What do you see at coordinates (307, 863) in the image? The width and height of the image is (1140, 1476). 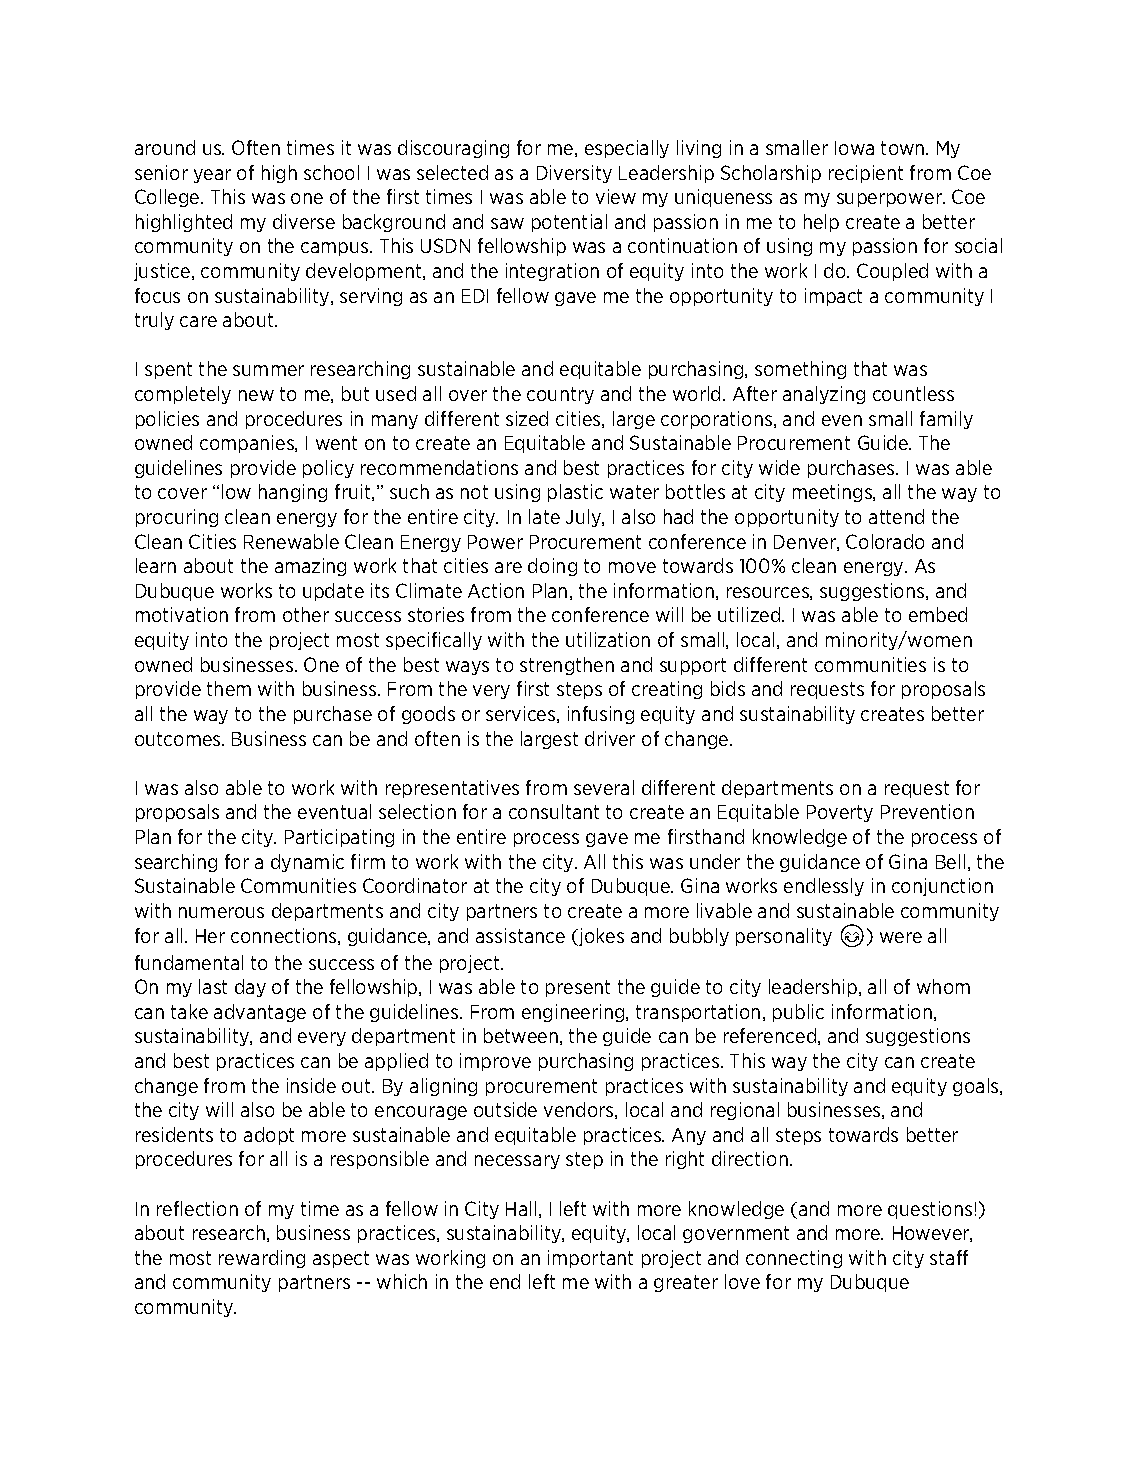 I see `dynamic` at bounding box center [307, 863].
